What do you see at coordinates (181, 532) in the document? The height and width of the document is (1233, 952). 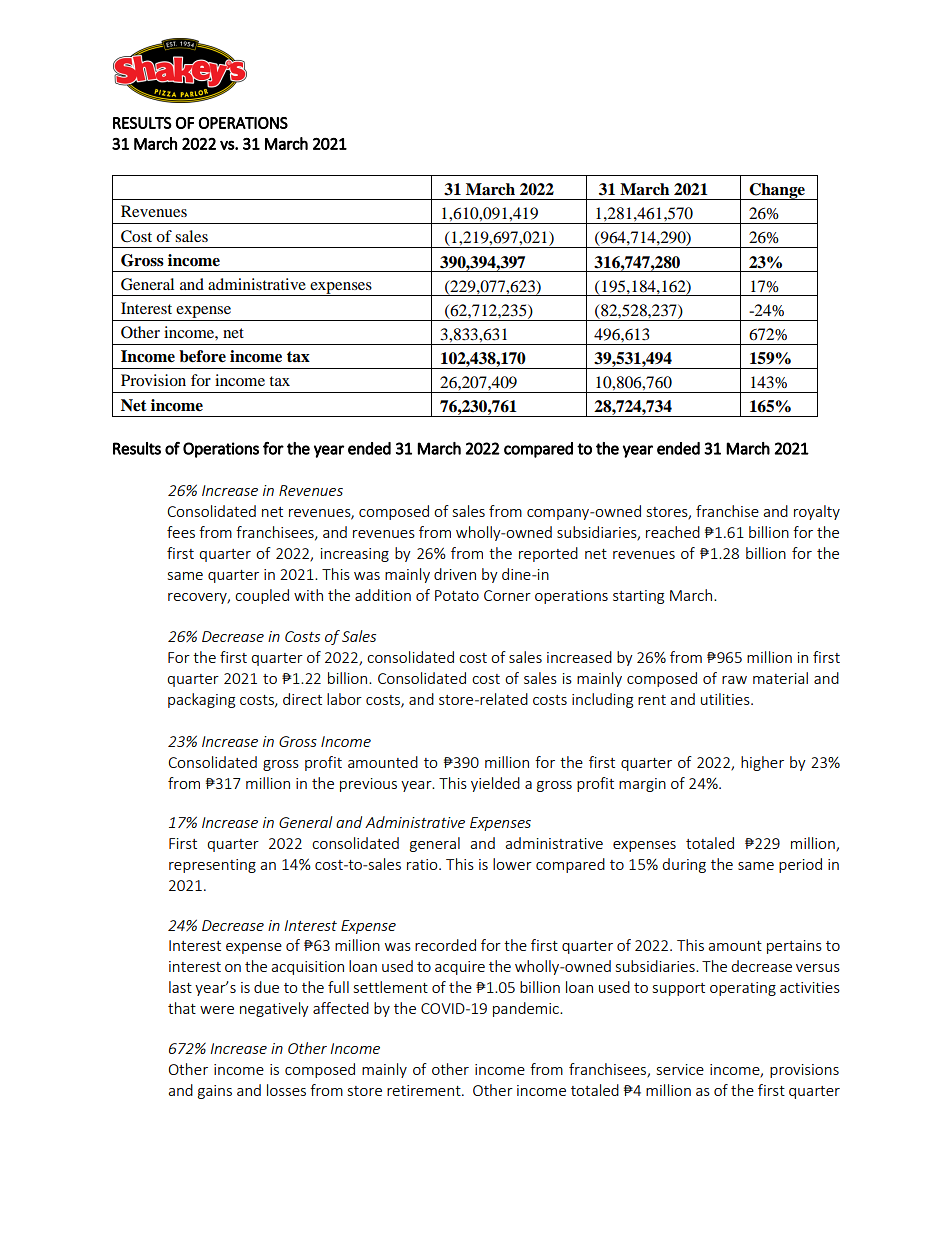 I see `fees` at bounding box center [181, 532].
